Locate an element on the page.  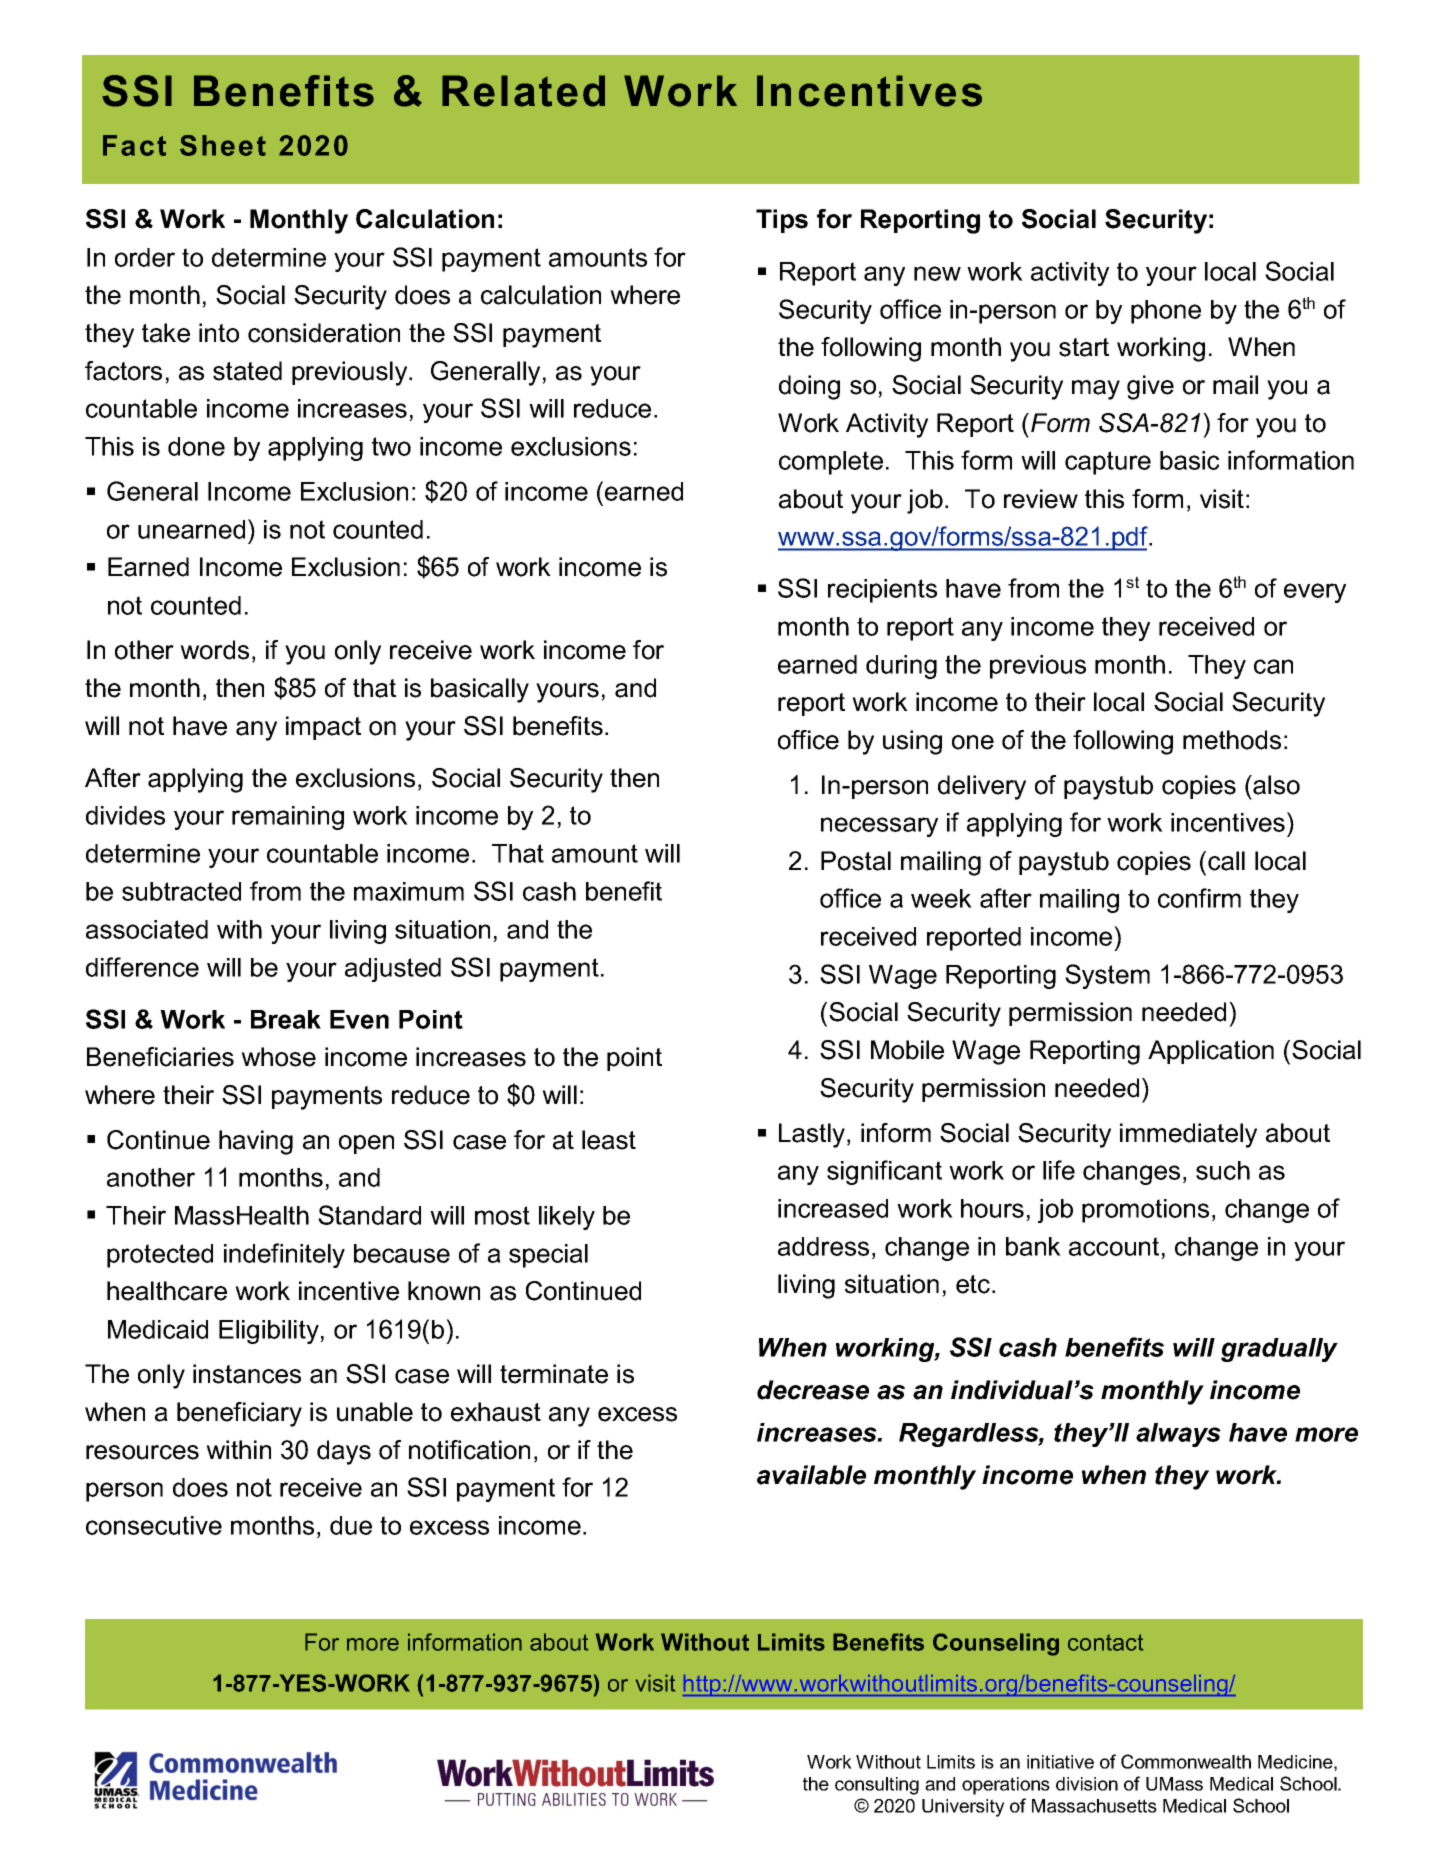
Break is located at coordinates (286, 1019).
